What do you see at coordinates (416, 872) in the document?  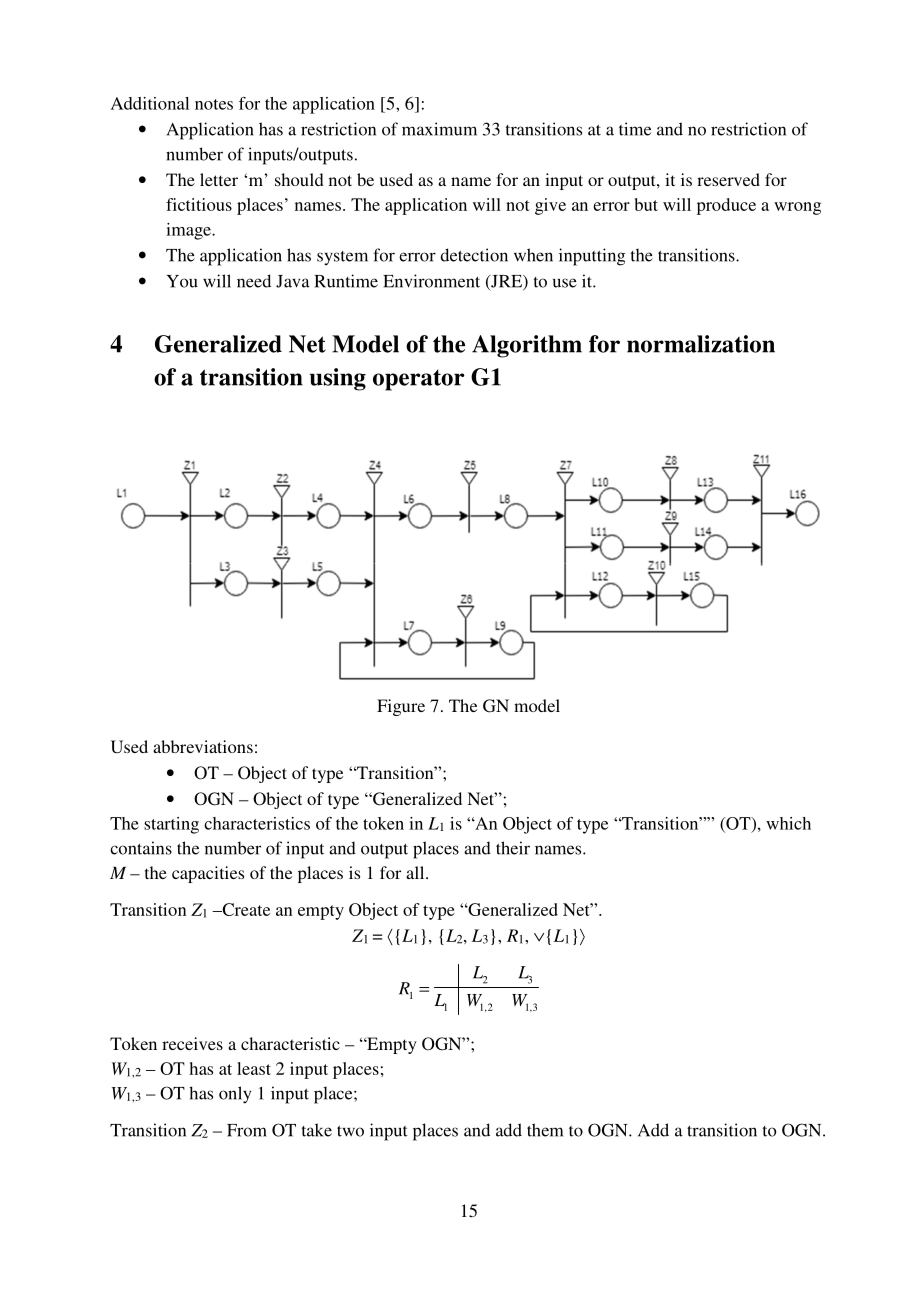 I see `all` at bounding box center [416, 872].
